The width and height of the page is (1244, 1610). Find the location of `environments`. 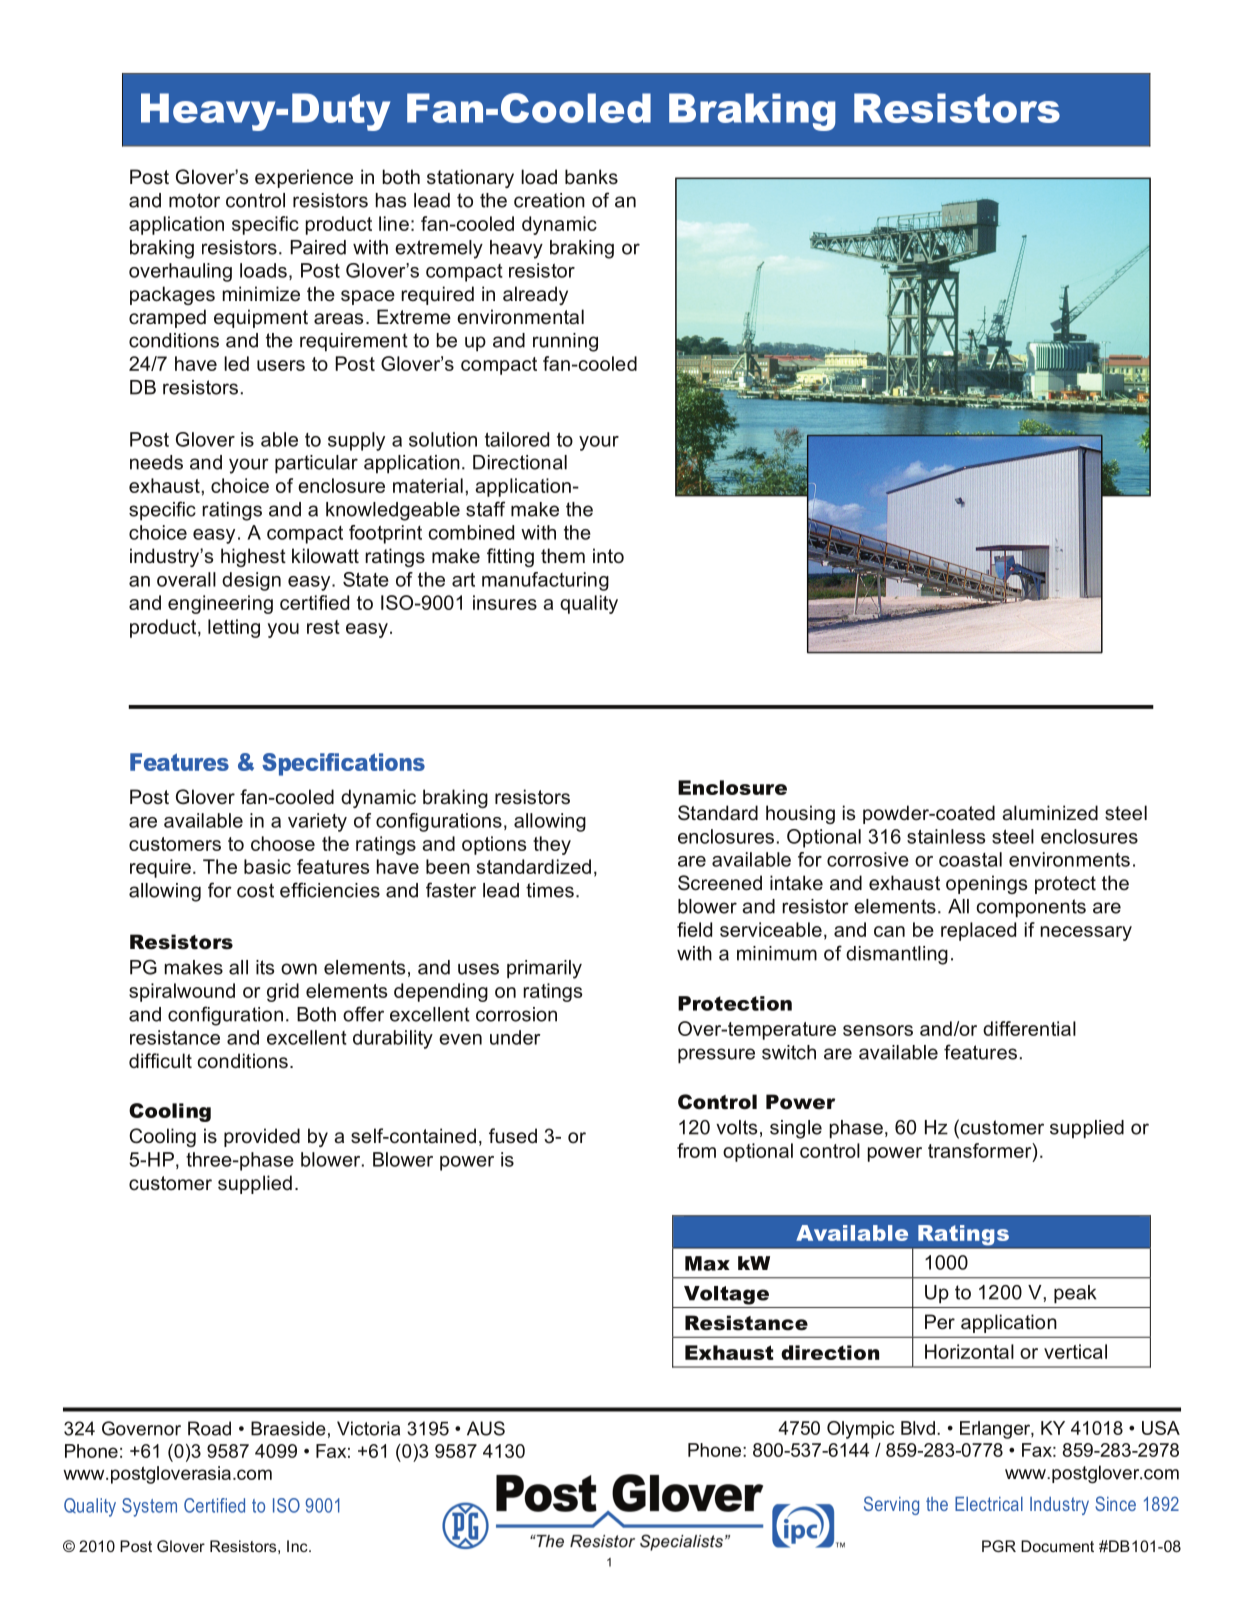

environments is located at coordinates (1069, 859).
